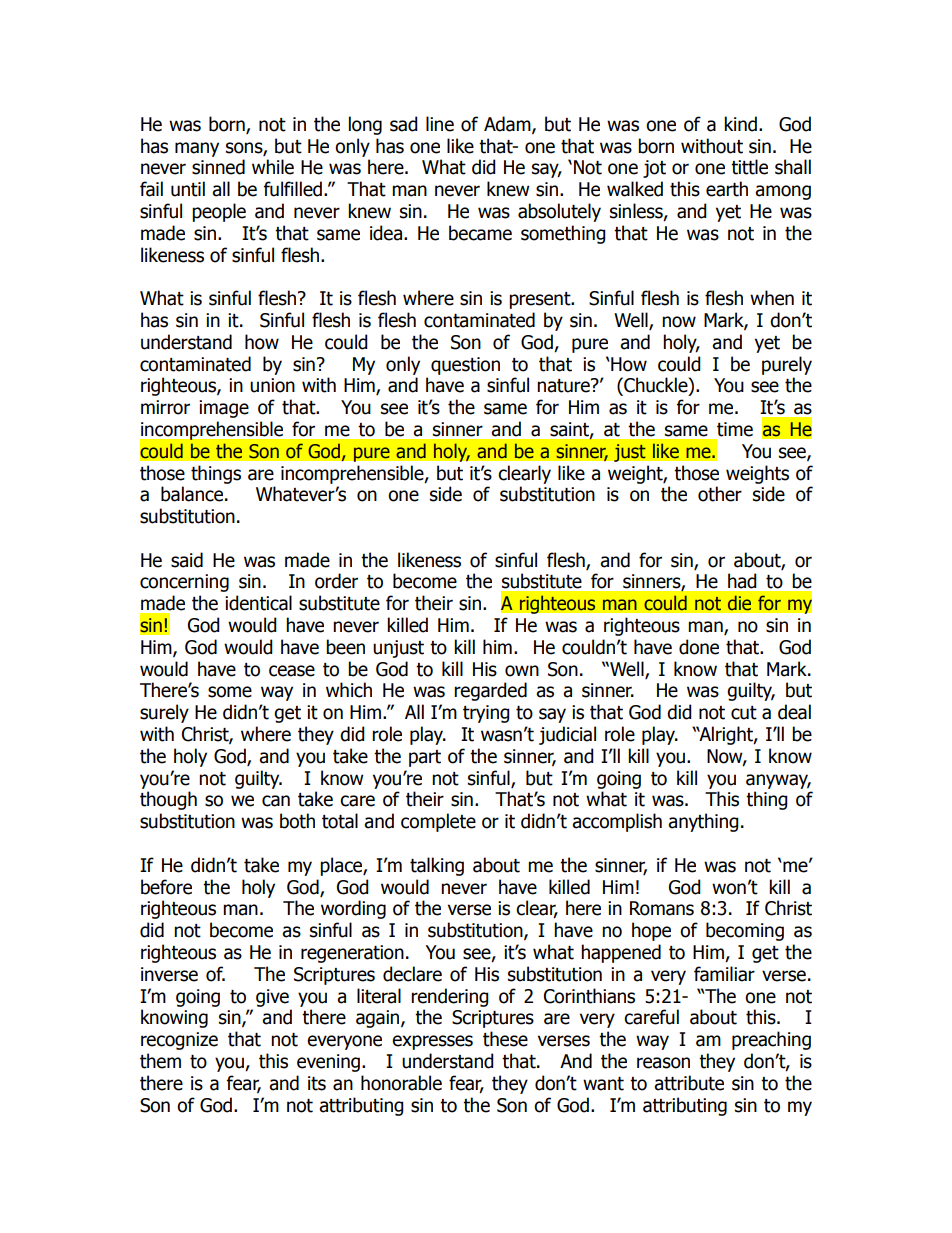 The height and width of the document is (1233, 952). I want to click on own, so click(522, 671).
